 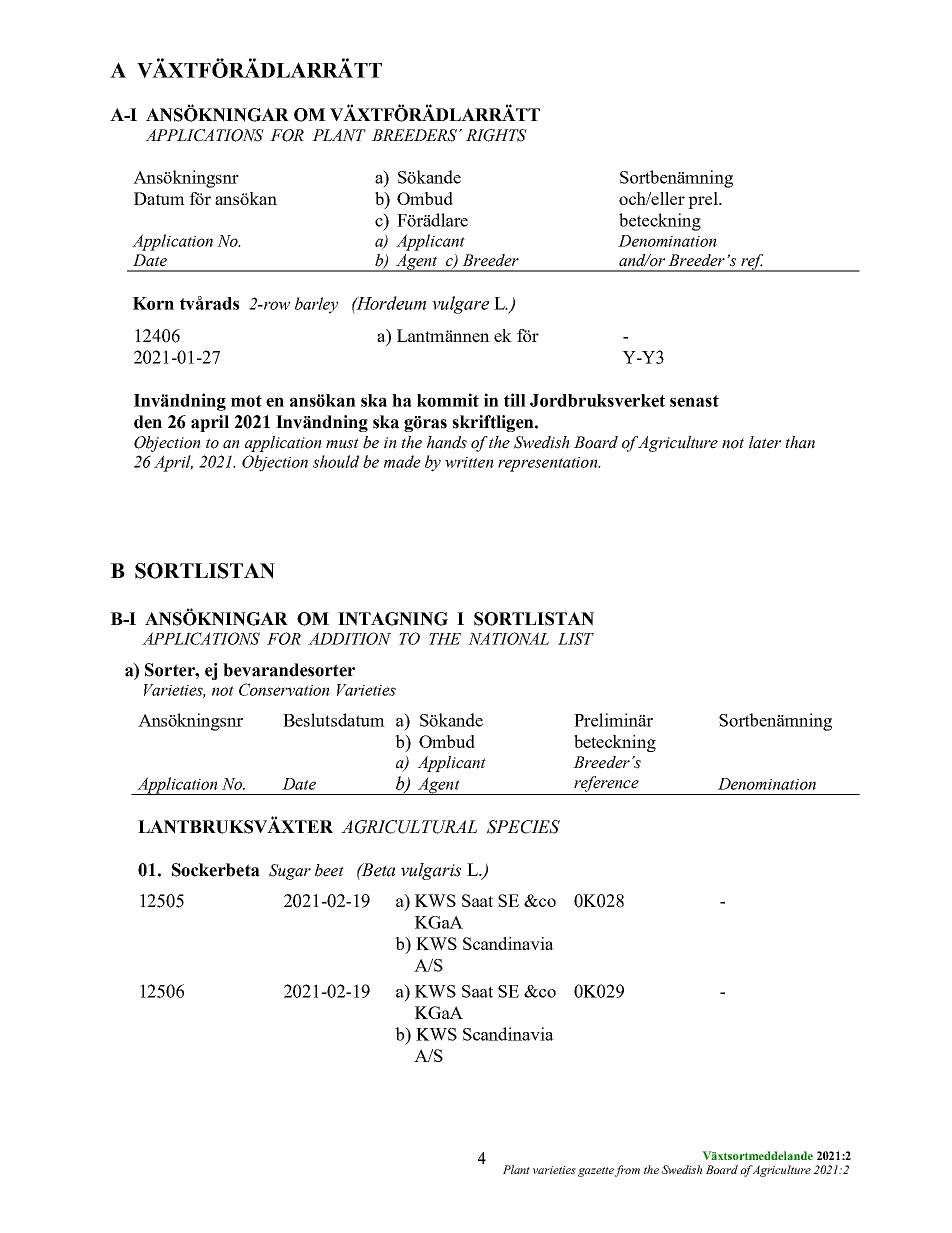 I want to click on mot, so click(x=246, y=401).
